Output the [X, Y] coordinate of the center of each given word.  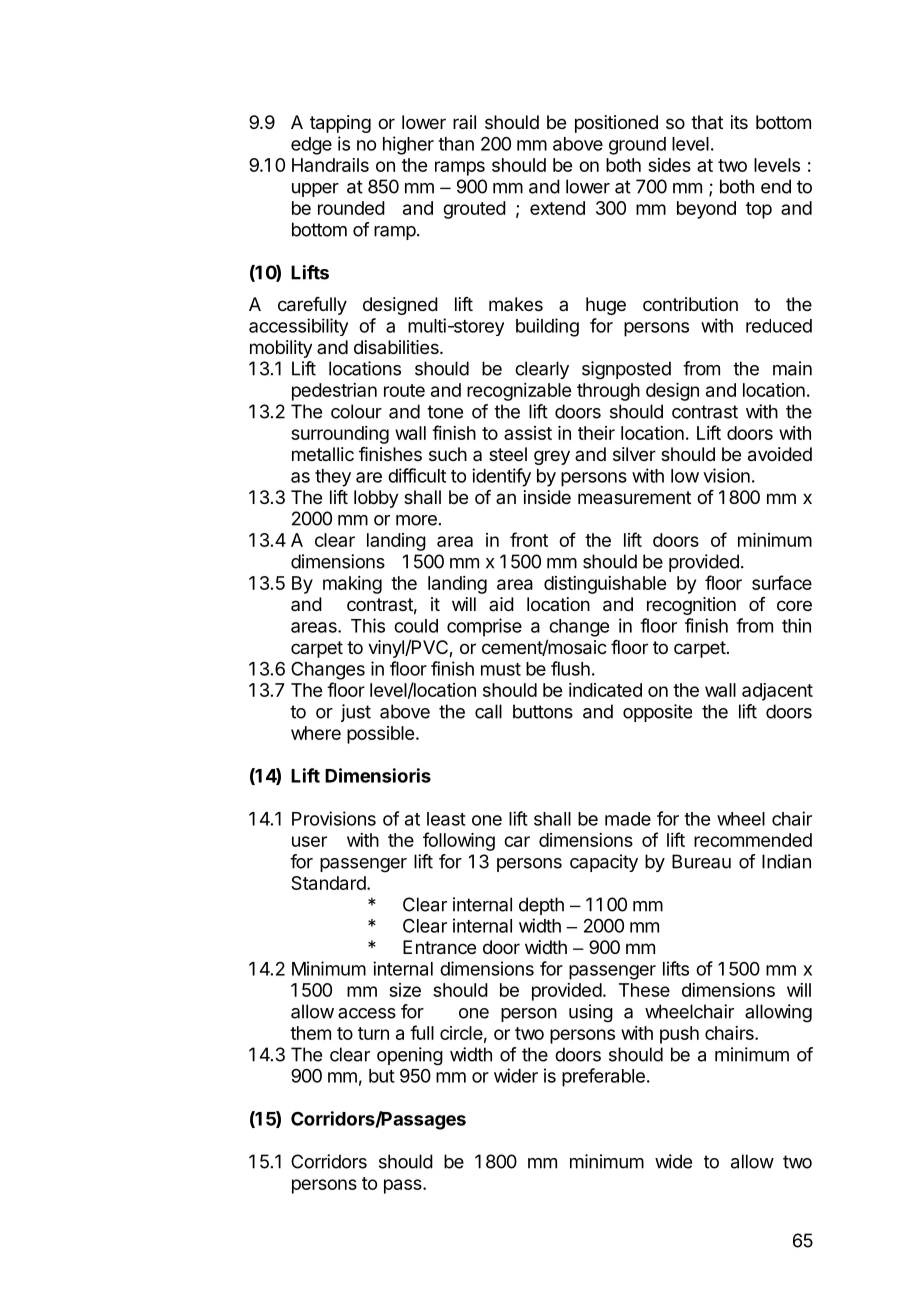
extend [557, 208]
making [352, 585]
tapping [340, 124]
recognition [691, 606]
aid [501, 604]
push [679, 1035]
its [739, 122]
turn [373, 1033]
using [591, 1013]
